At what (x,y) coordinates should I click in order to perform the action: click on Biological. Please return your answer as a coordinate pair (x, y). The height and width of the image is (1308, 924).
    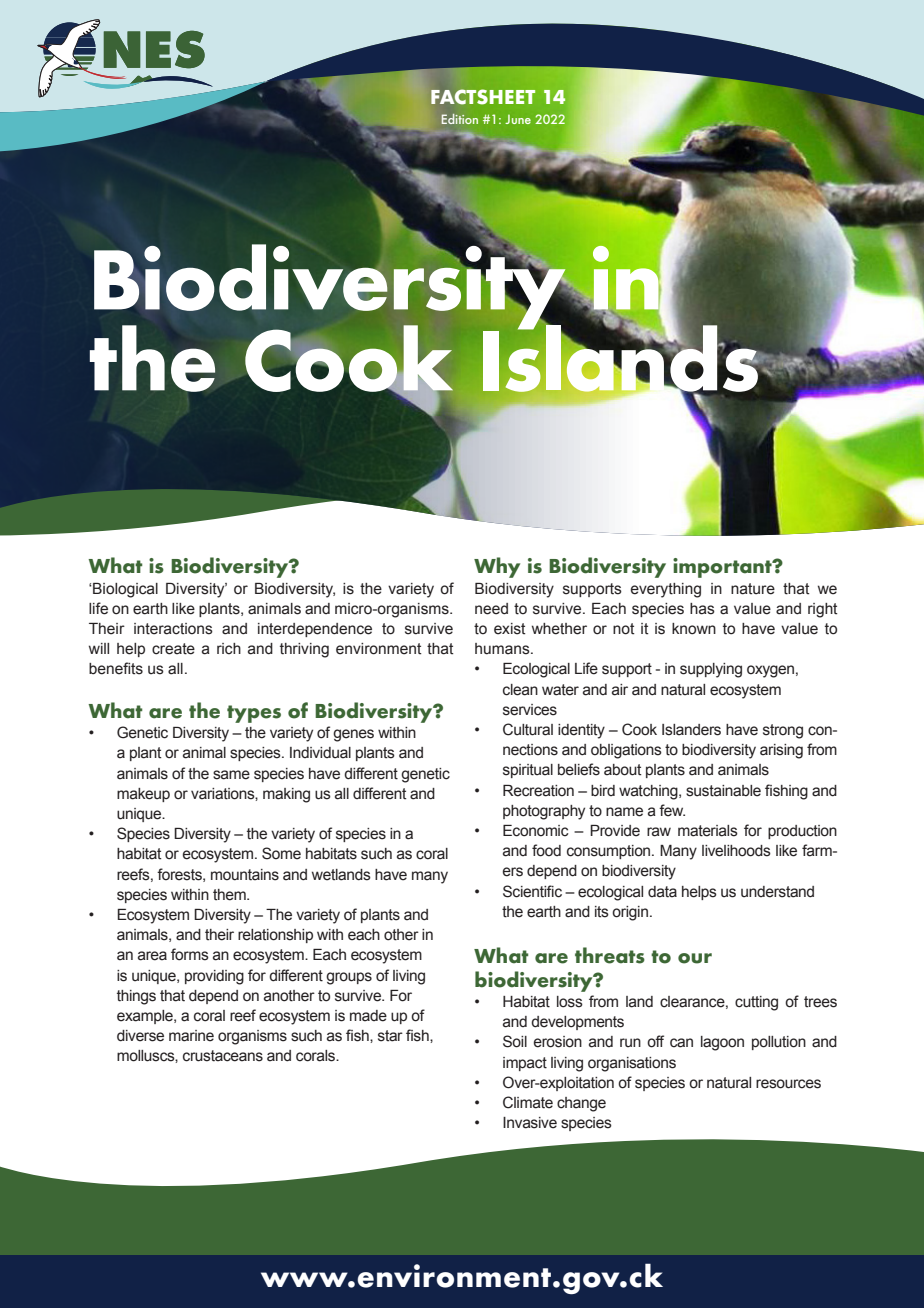
    Looking at the image, I should click on (124, 590).
